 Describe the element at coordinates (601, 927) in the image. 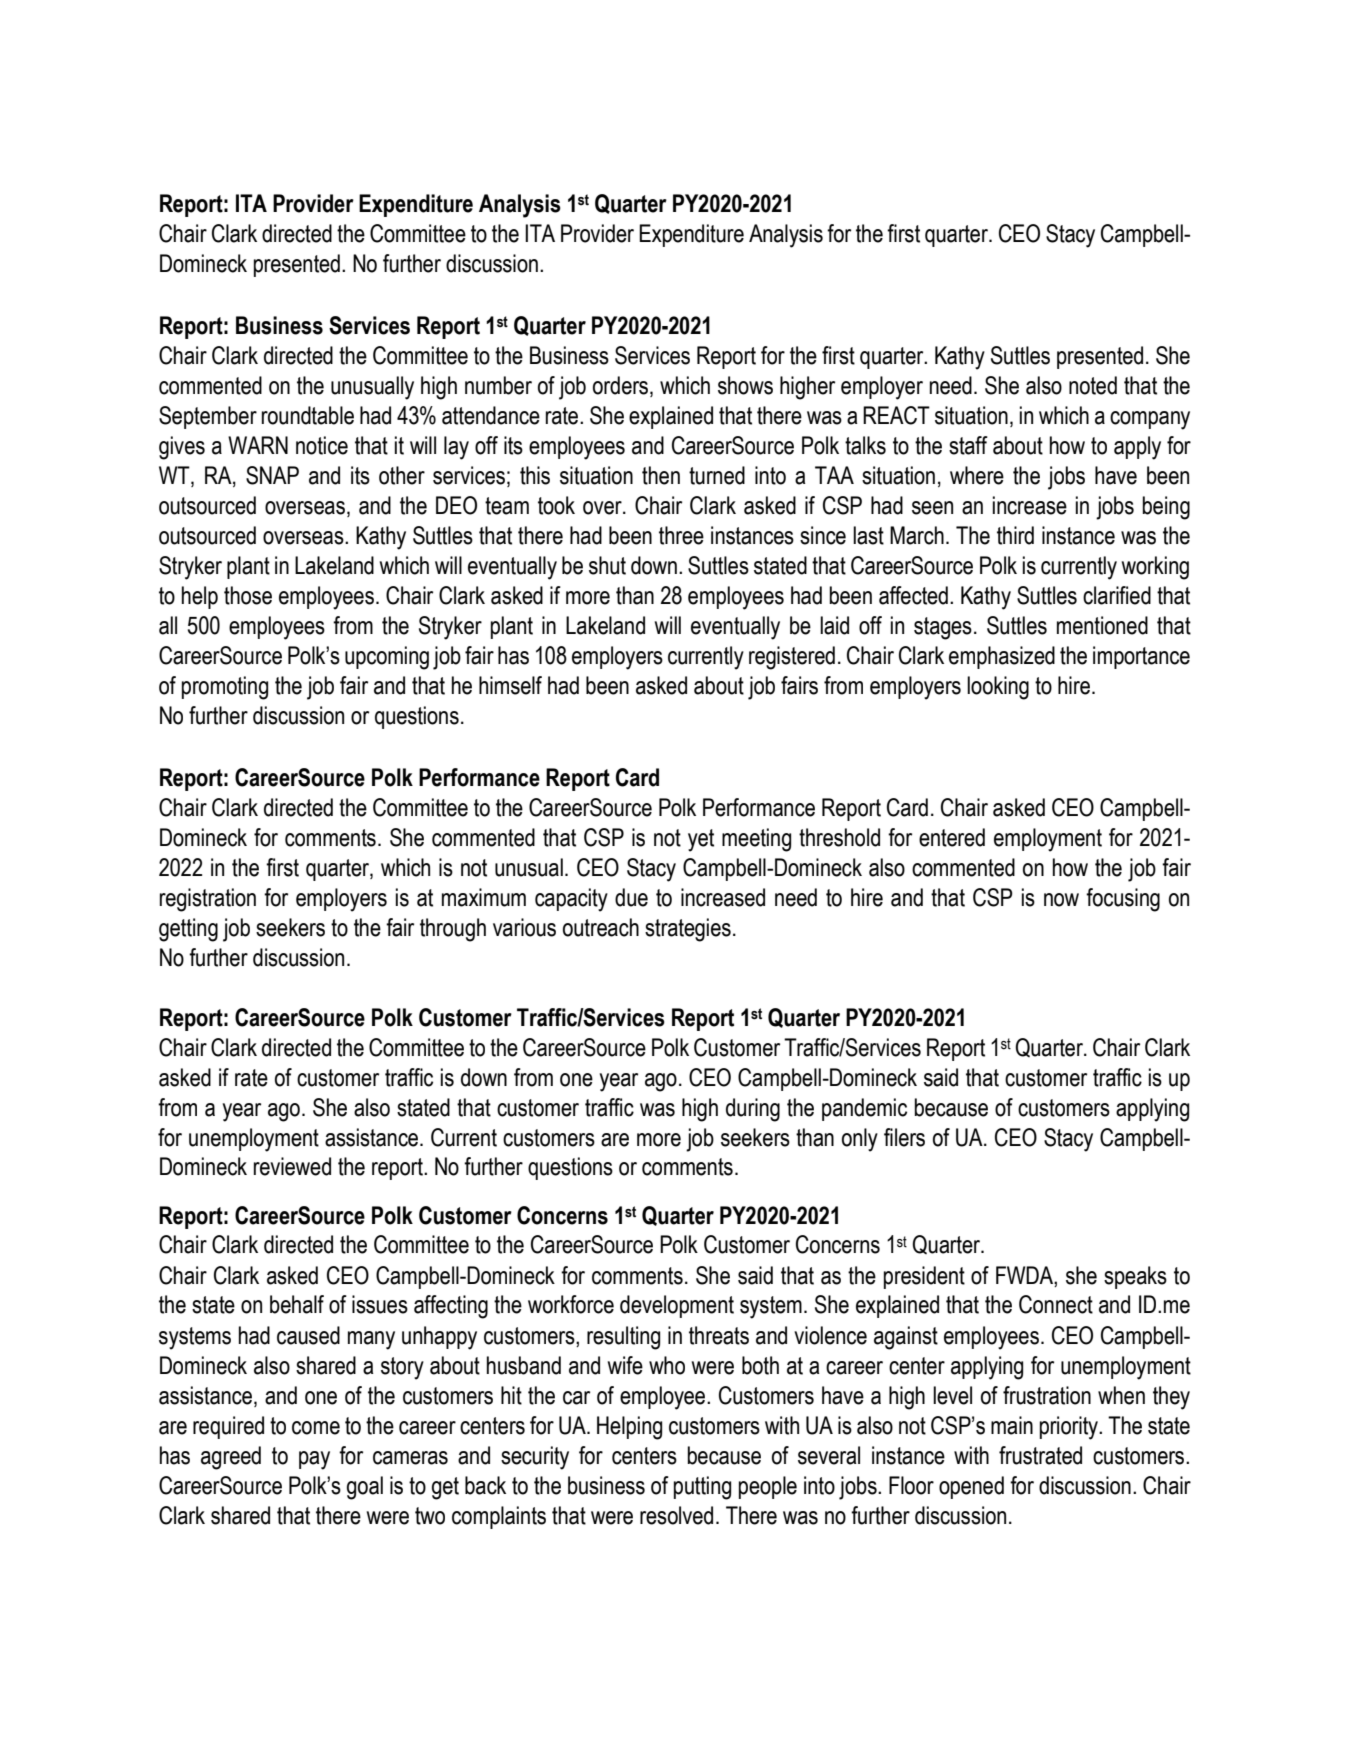

I see `outreach` at that location.
